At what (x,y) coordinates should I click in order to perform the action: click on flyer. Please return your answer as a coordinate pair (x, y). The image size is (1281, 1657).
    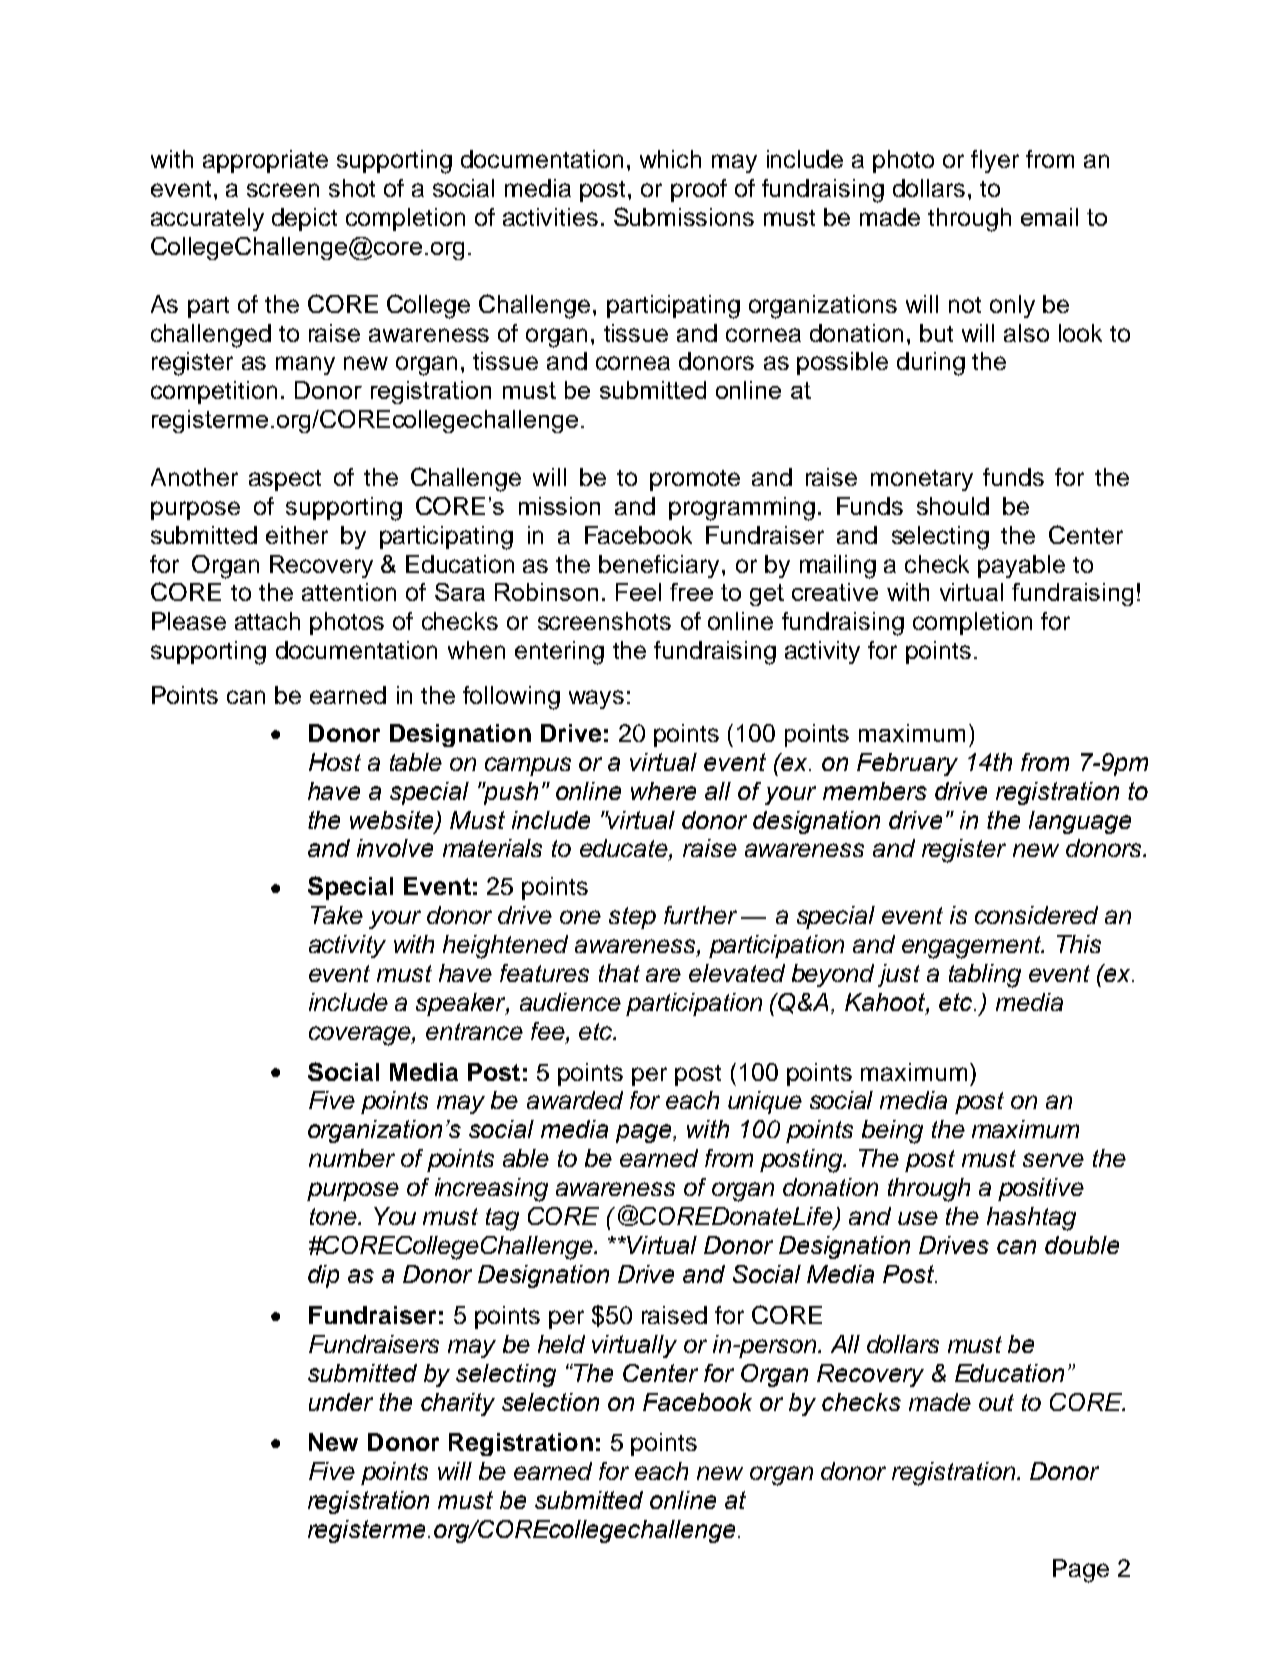
    Looking at the image, I should click on (995, 161).
